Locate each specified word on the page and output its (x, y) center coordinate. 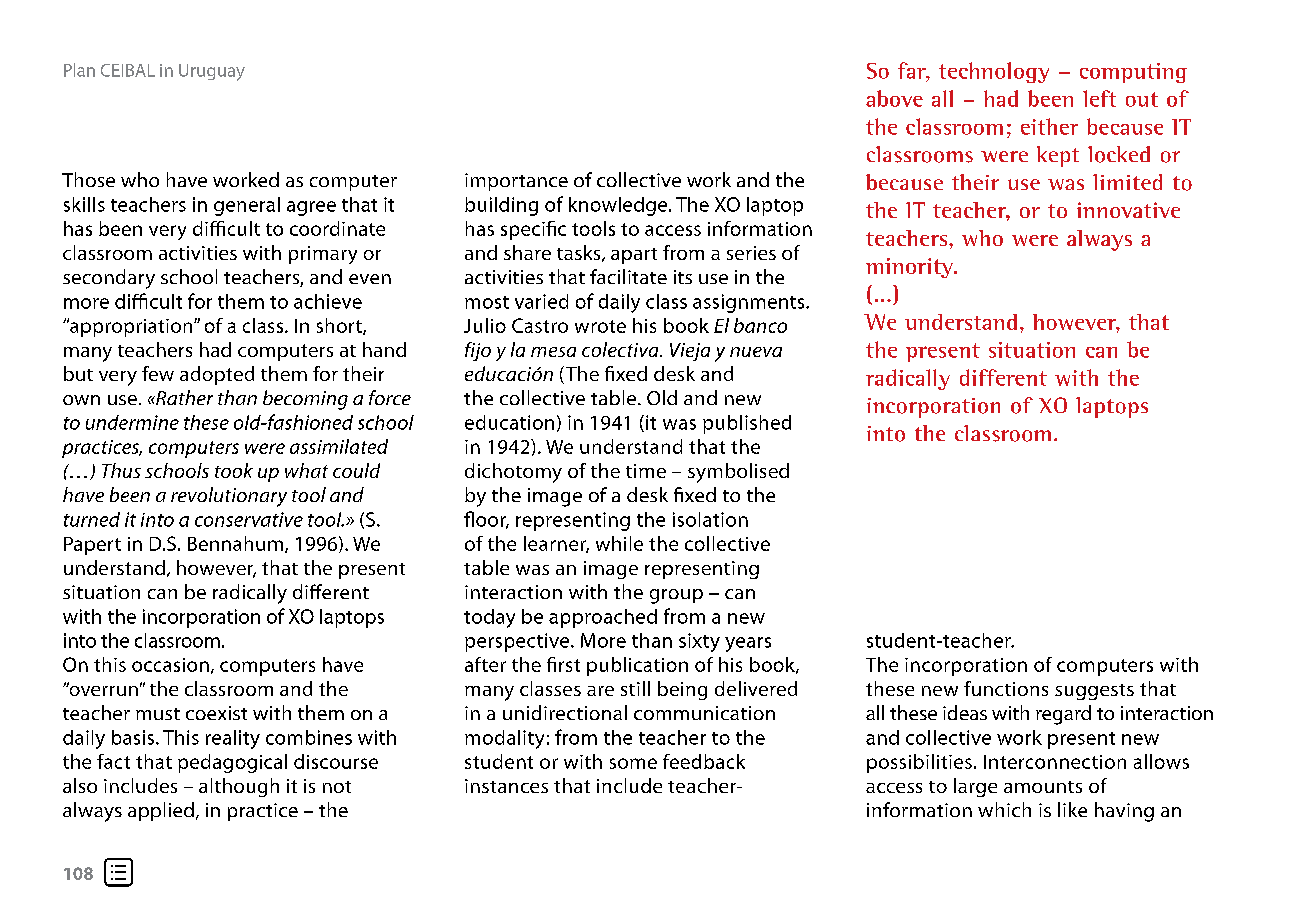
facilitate (628, 276)
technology (994, 72)
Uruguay (212, 72)
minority (910, 268)
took (234, 470)
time (646, 471)
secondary (109, 279)
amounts (1043, 787)
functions (1006, 688)
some (633, 763)
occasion (170, 665)
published (747, 424)
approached (603, 618)
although (239, 787)
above (894, 98)
